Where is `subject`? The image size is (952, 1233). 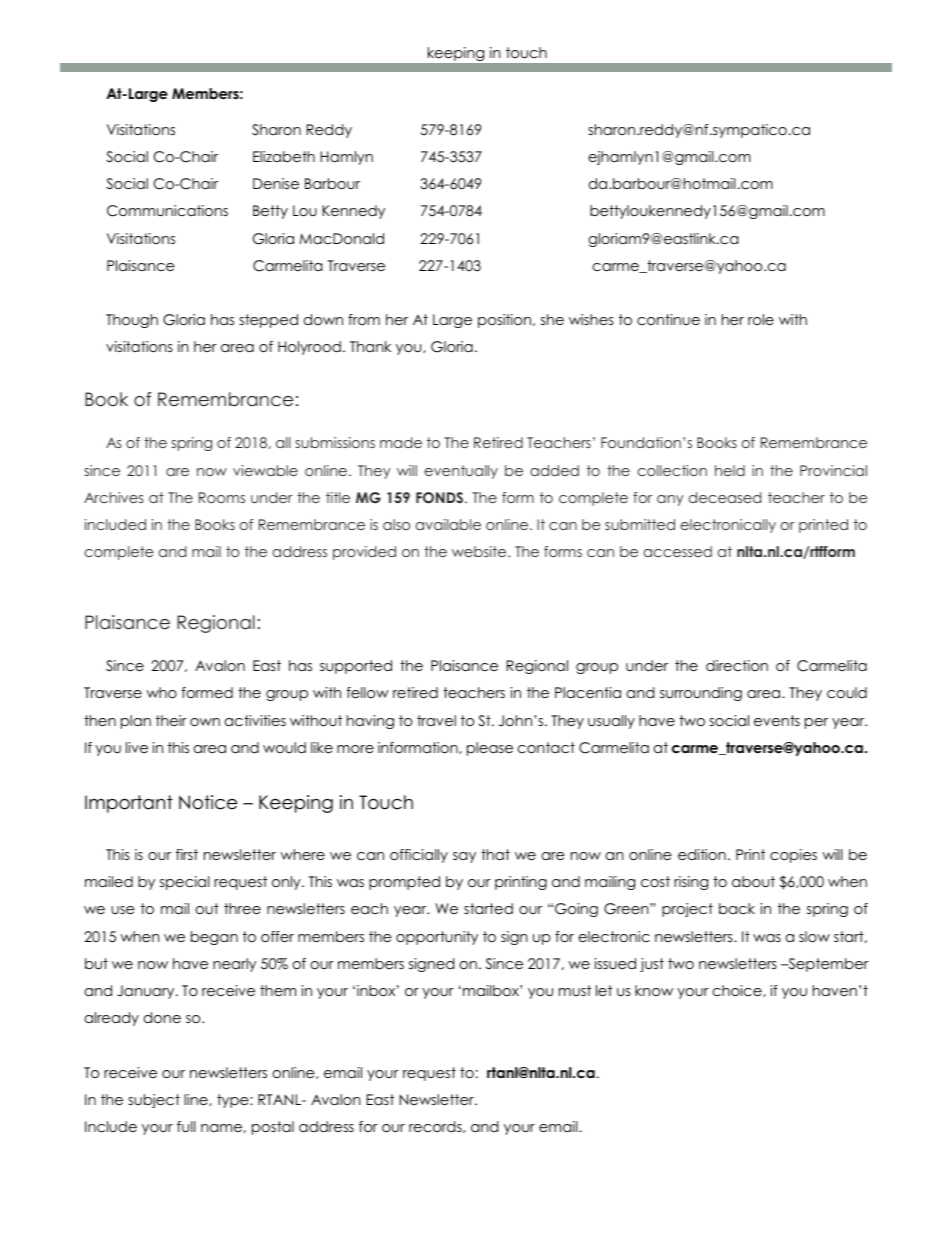 subject is located at coordinates (154, 1101).
